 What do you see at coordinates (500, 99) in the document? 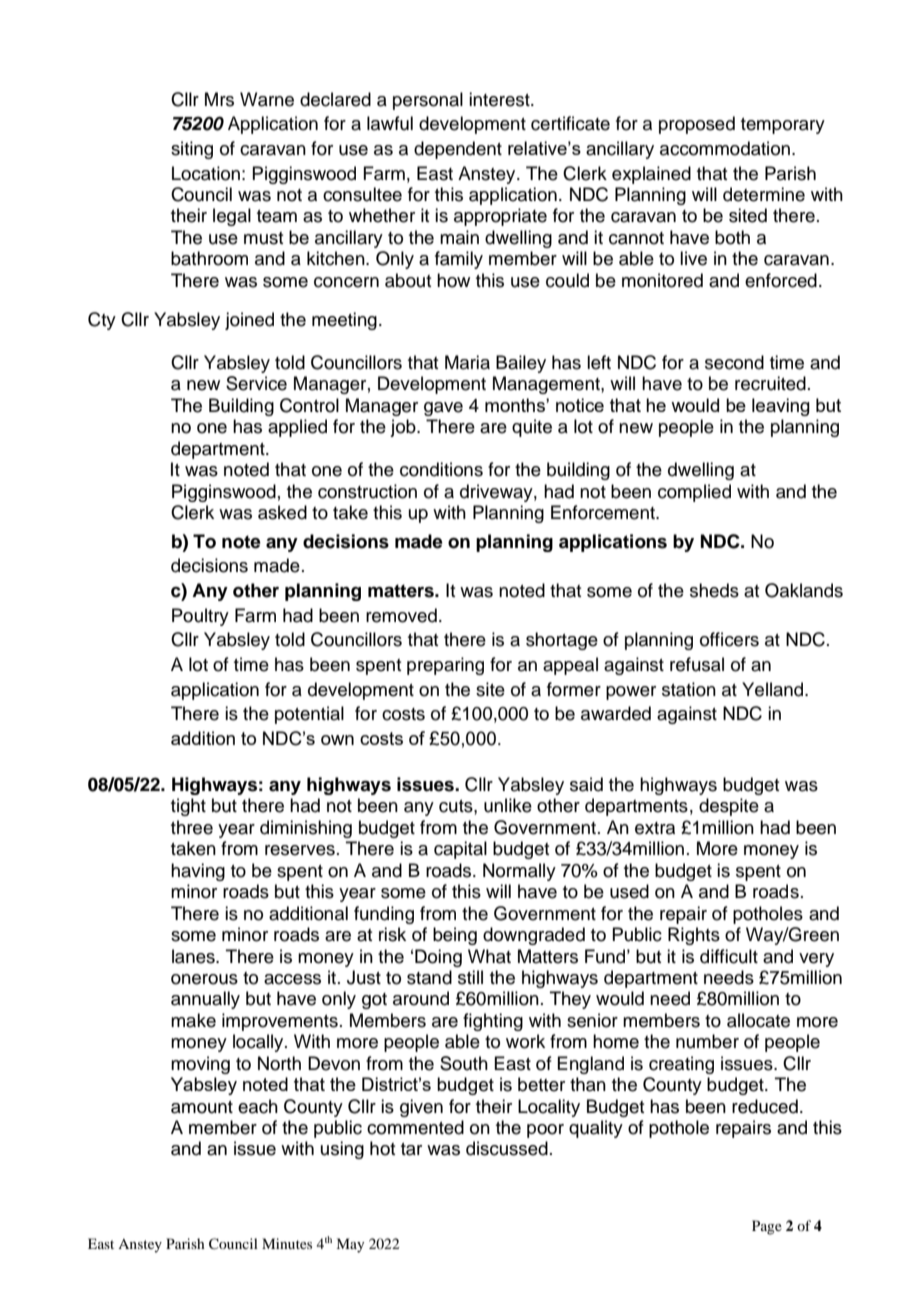
I see `interest` at bounding box center [500, 99].
